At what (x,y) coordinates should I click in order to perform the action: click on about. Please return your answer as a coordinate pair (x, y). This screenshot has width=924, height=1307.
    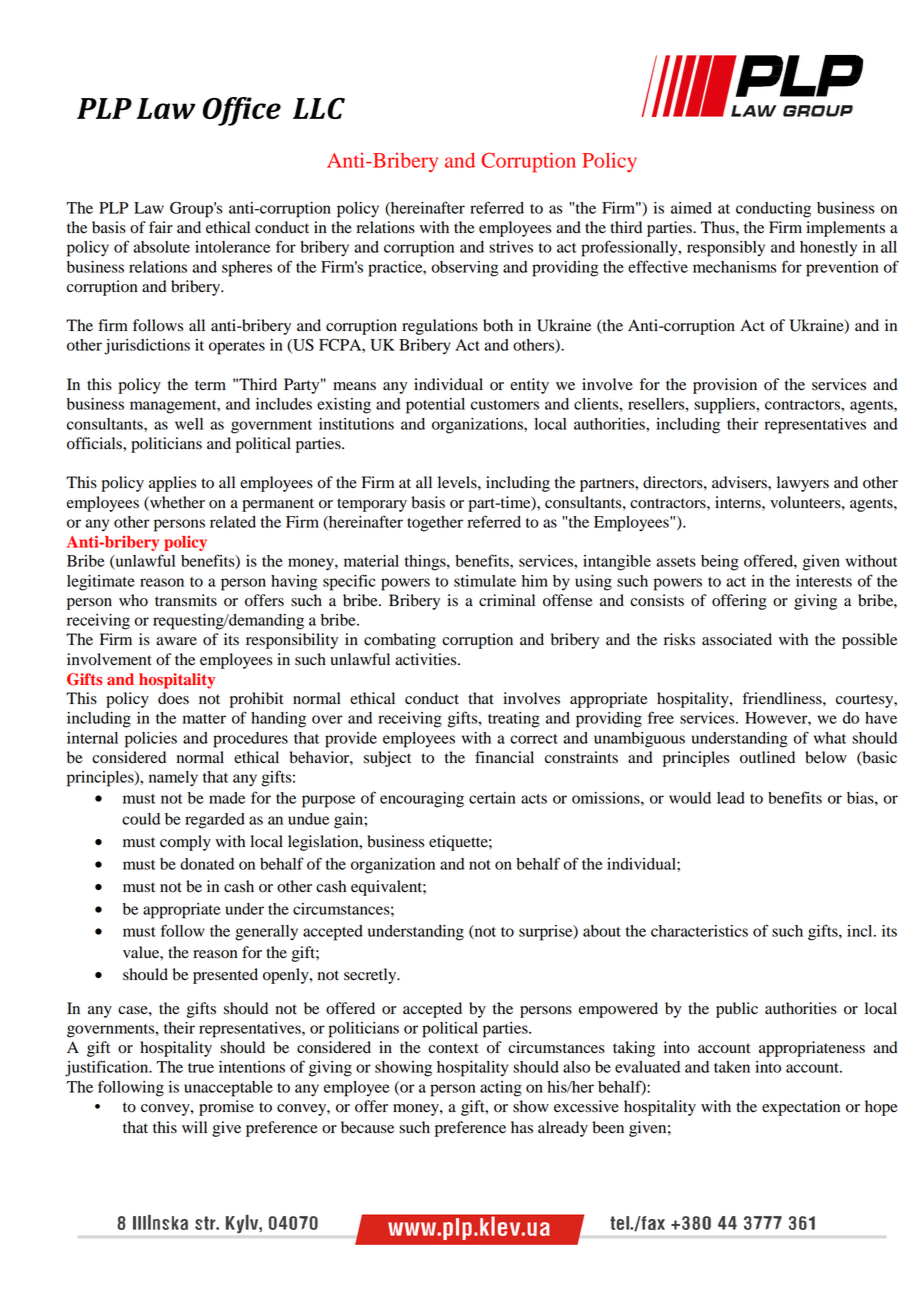
    Looking at the image, I should click on (602, 931).
